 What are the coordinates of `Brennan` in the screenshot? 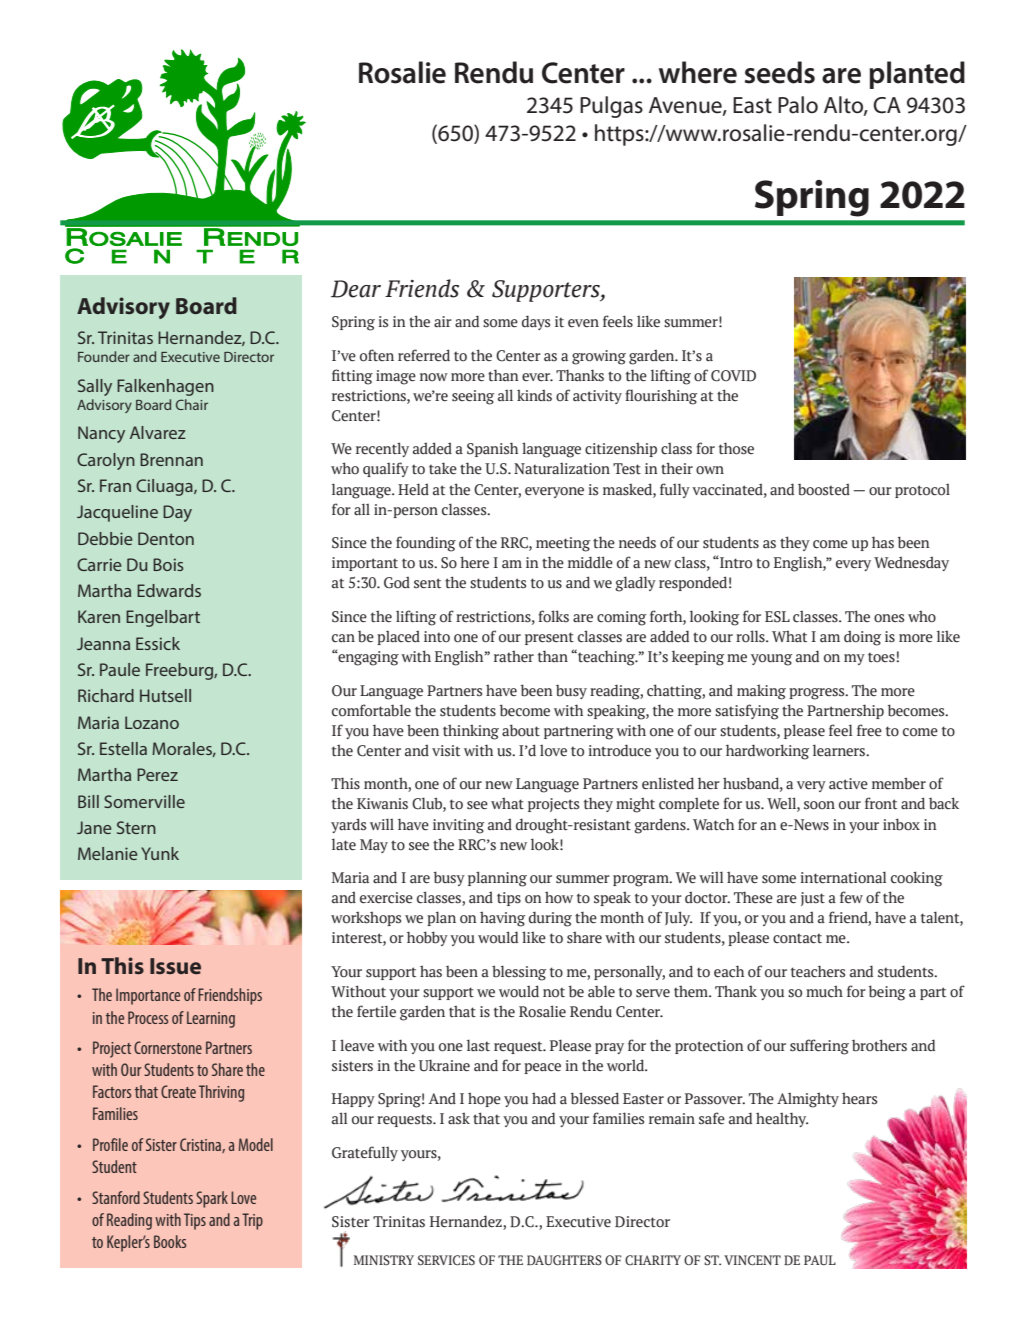 It's located at (171, 459).
